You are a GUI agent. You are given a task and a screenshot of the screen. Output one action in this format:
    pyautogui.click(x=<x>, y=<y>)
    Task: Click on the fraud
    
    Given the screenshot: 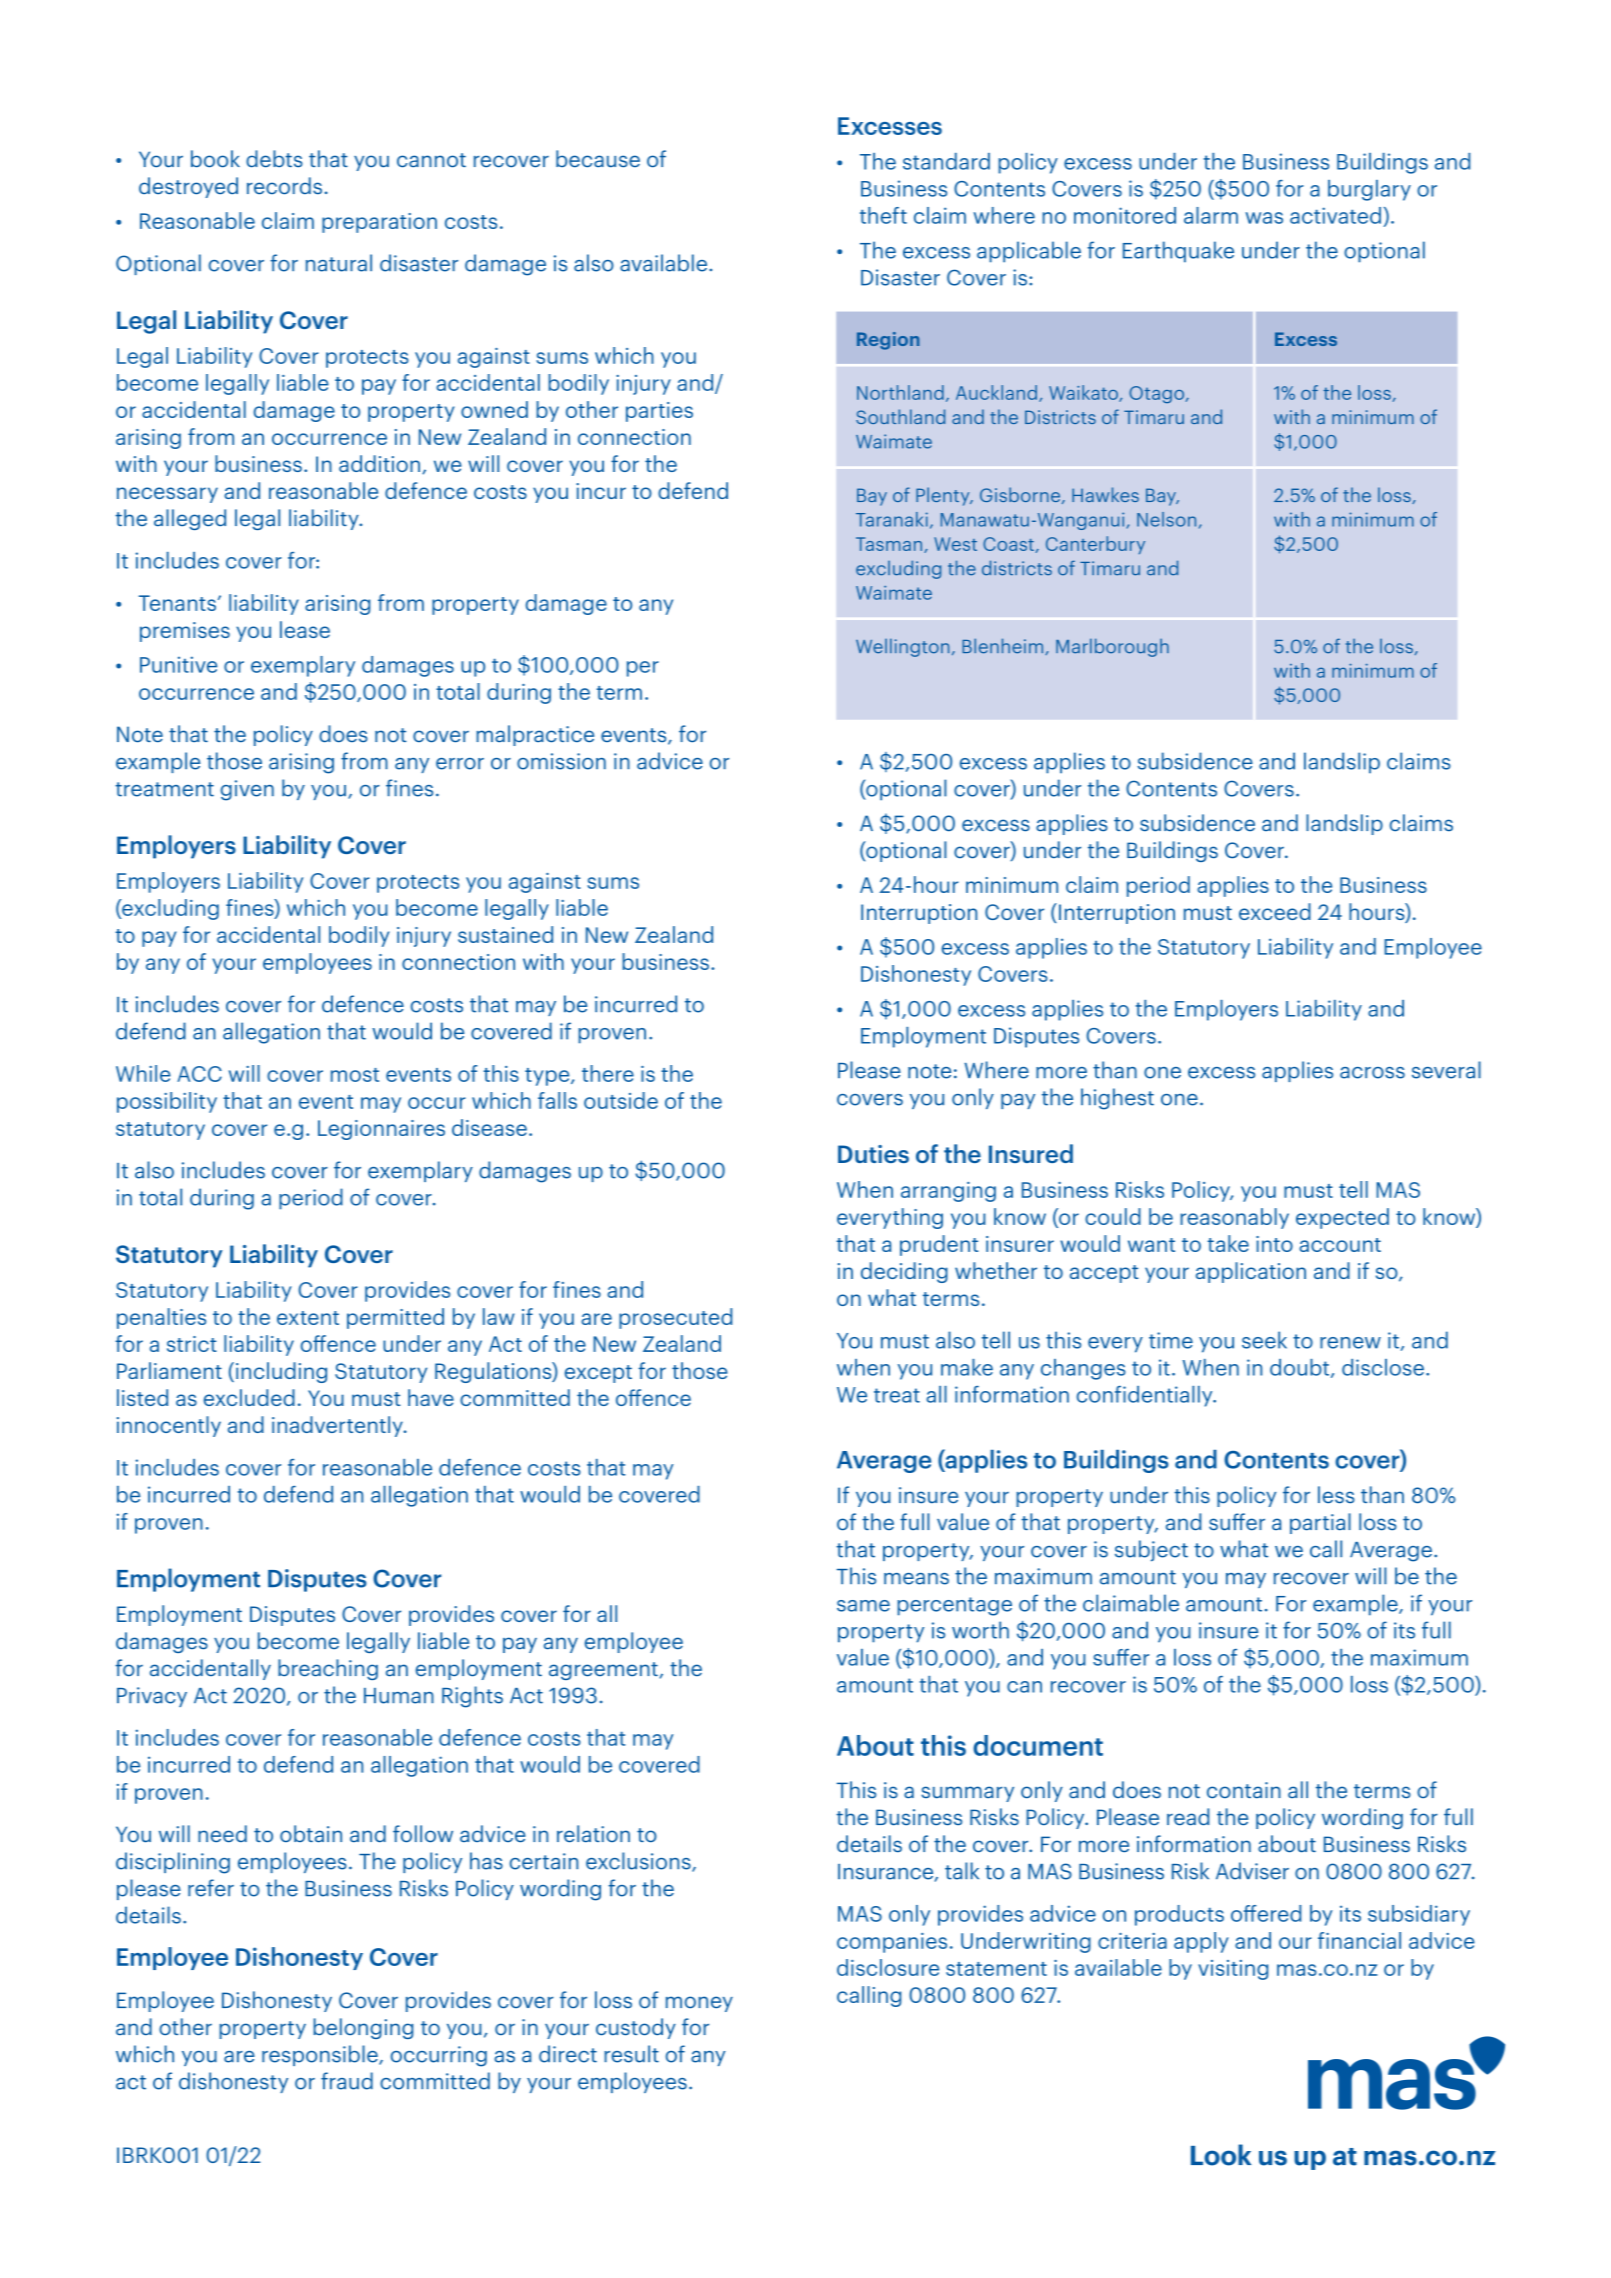 What is the action you would take?
    pyautogui.click(x=347, y=2081)
